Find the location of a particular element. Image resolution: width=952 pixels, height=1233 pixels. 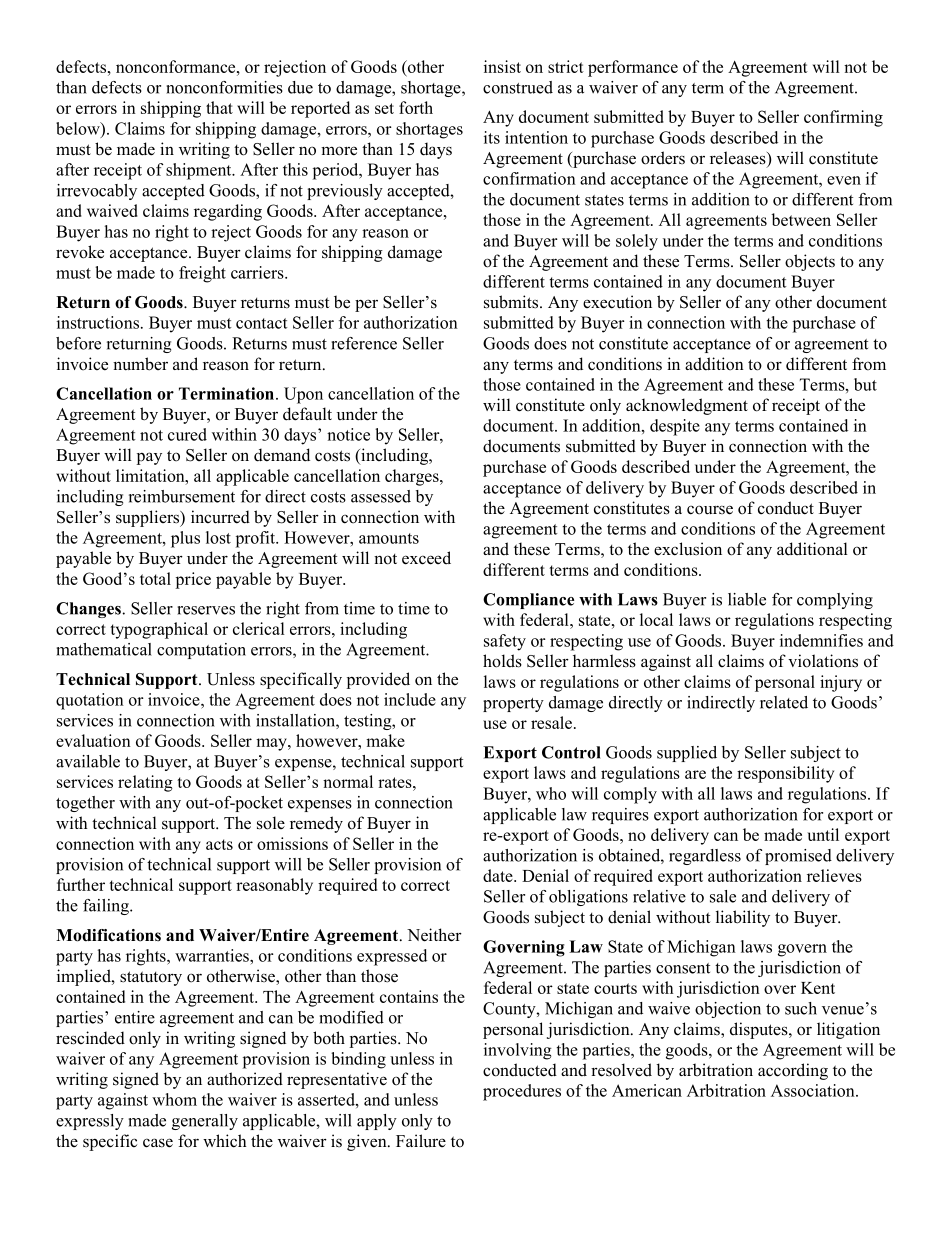

responsibility is located at coordinates (785, 774).
